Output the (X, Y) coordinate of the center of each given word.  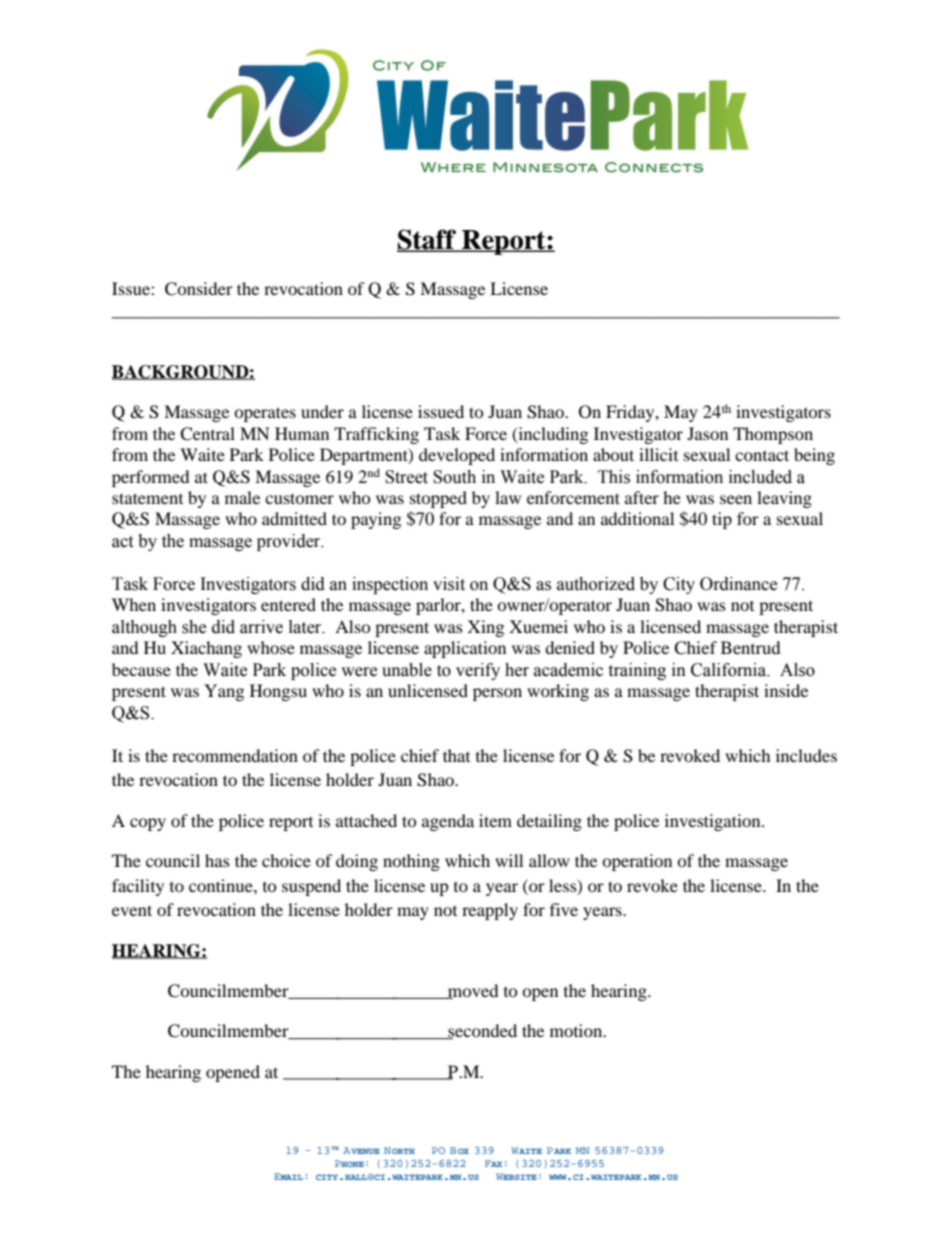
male (242, 497)
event (132, 910)
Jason (707, 433)
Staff (428, 240)
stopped (438, 499)
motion (577, 1030)
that (456, 755)
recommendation (235, 755)
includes (806, 755)
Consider (199, 289)
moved (472, 991)
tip (722, 520)
